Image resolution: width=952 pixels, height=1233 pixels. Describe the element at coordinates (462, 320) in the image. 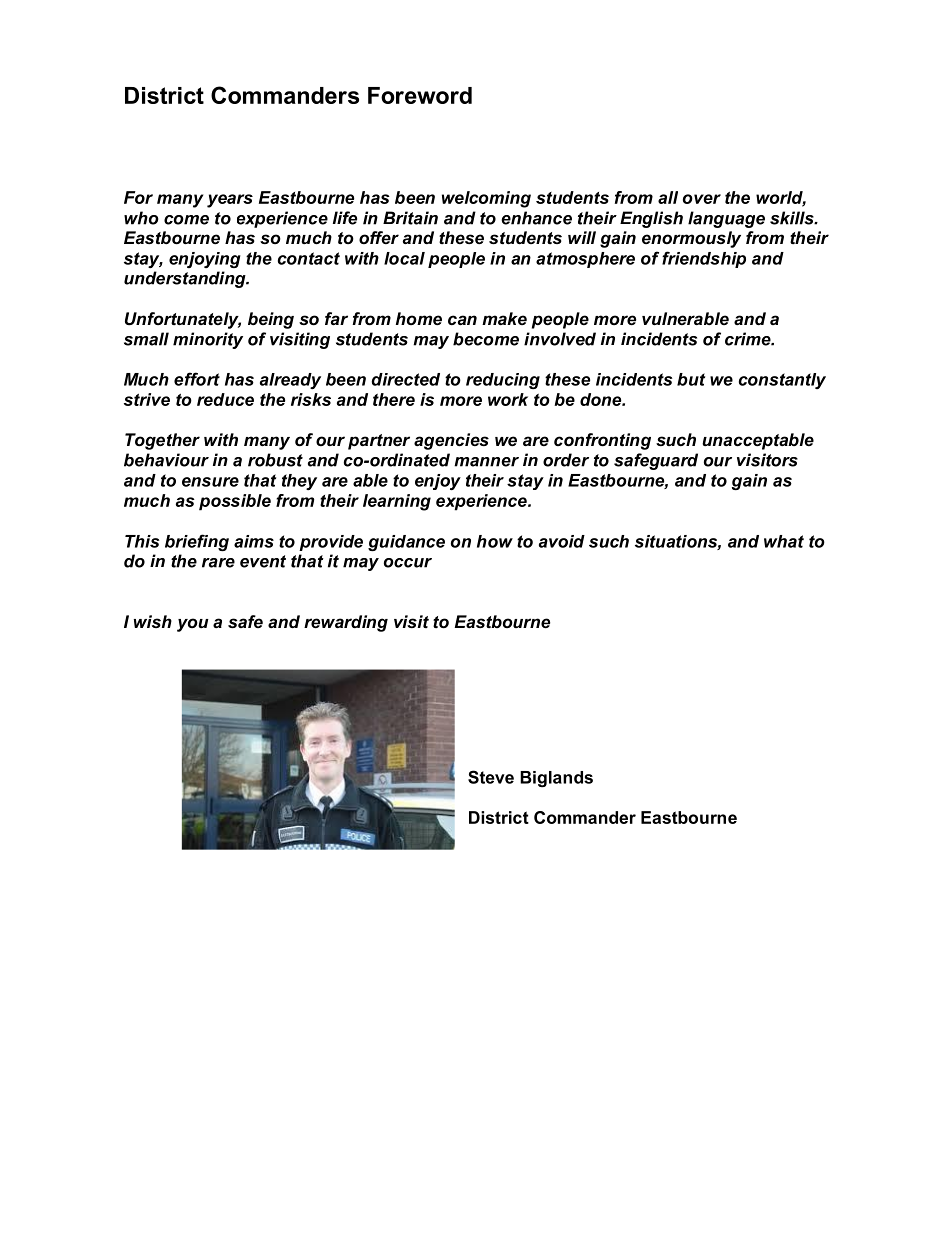

I see `can` at that location.
